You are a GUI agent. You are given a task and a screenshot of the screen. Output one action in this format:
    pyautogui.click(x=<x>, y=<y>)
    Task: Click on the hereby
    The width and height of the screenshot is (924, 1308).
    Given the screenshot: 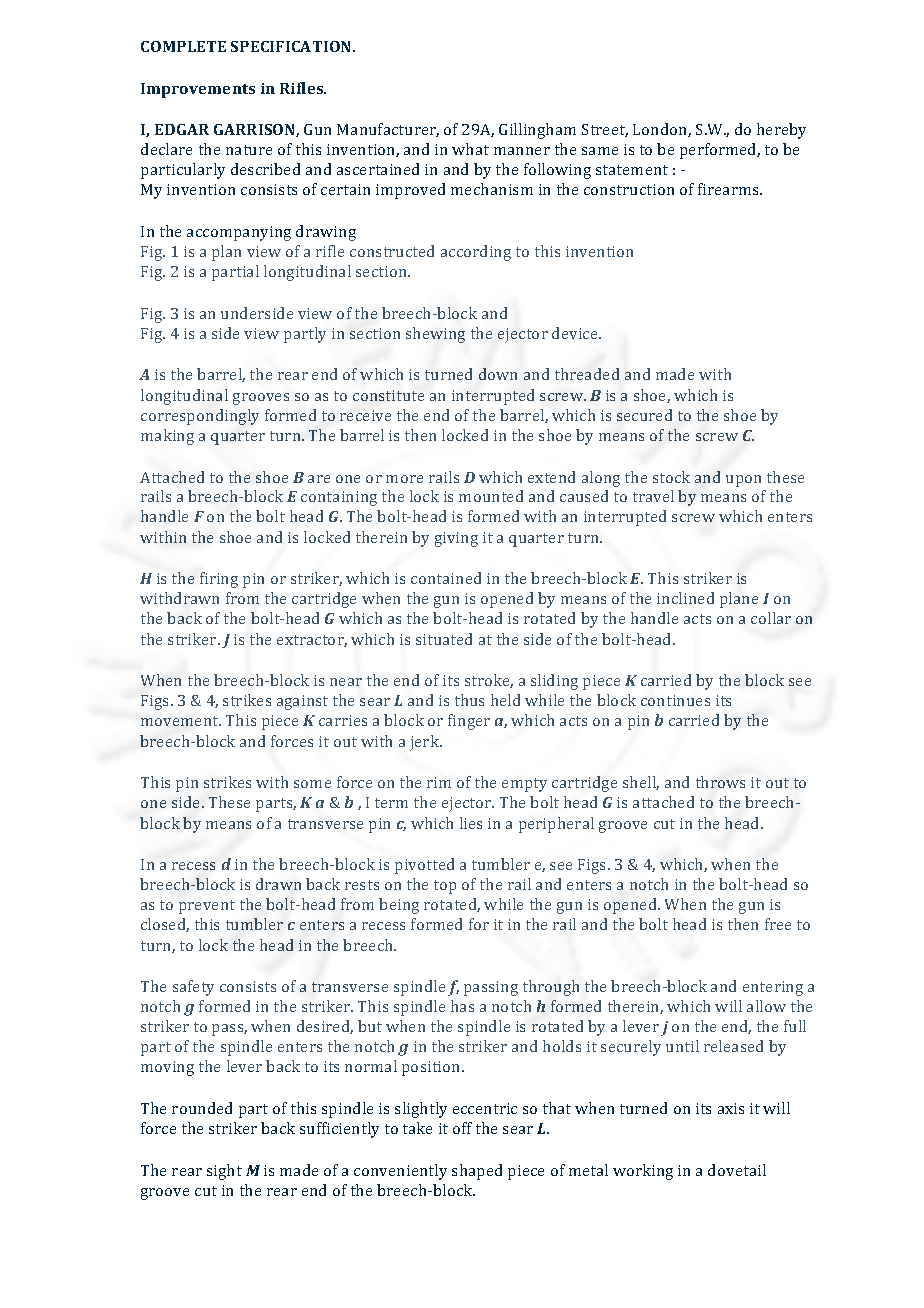 What is the action you would take?
    pyautogui.click(x=781, y=131)
